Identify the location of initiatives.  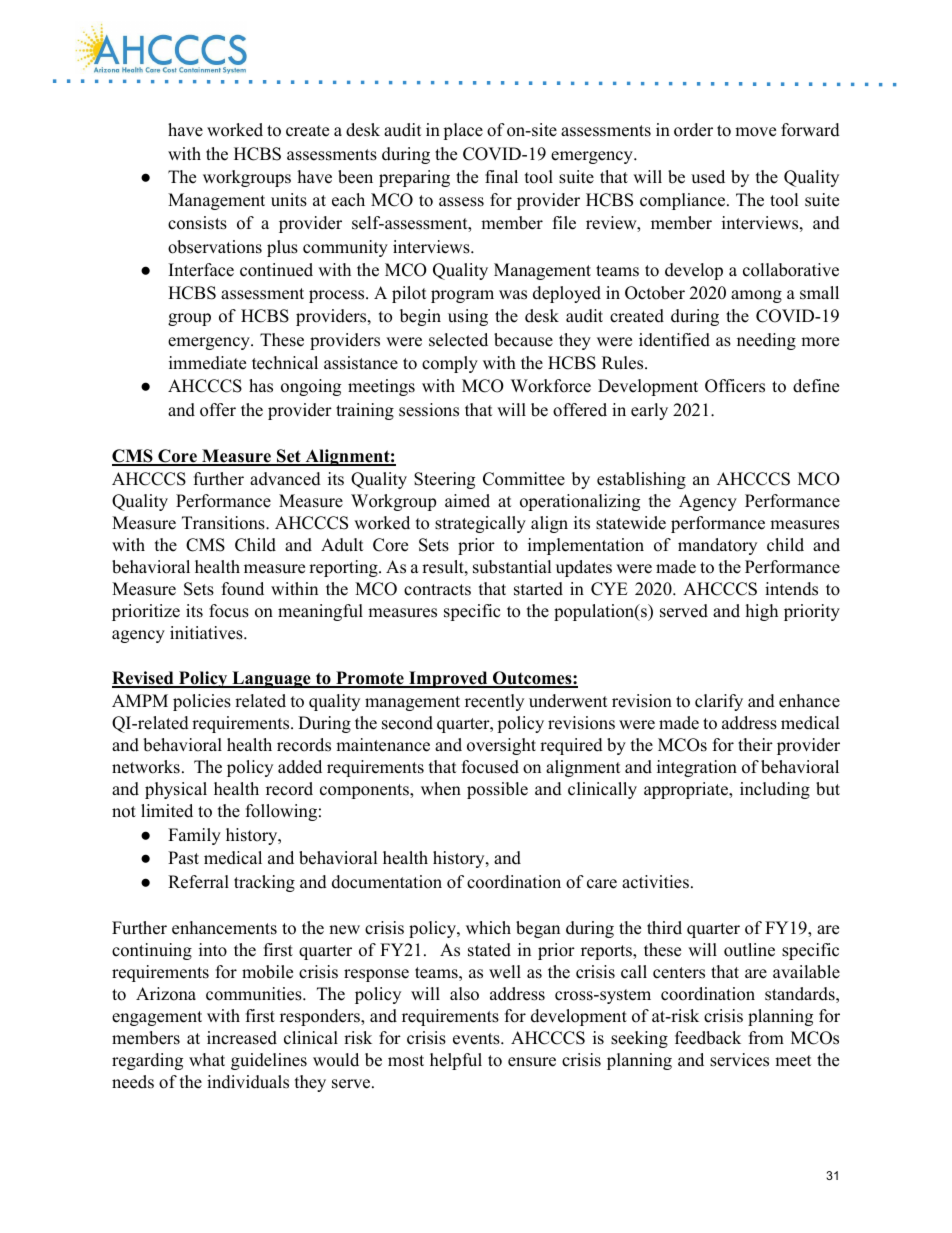
(207, 633).
